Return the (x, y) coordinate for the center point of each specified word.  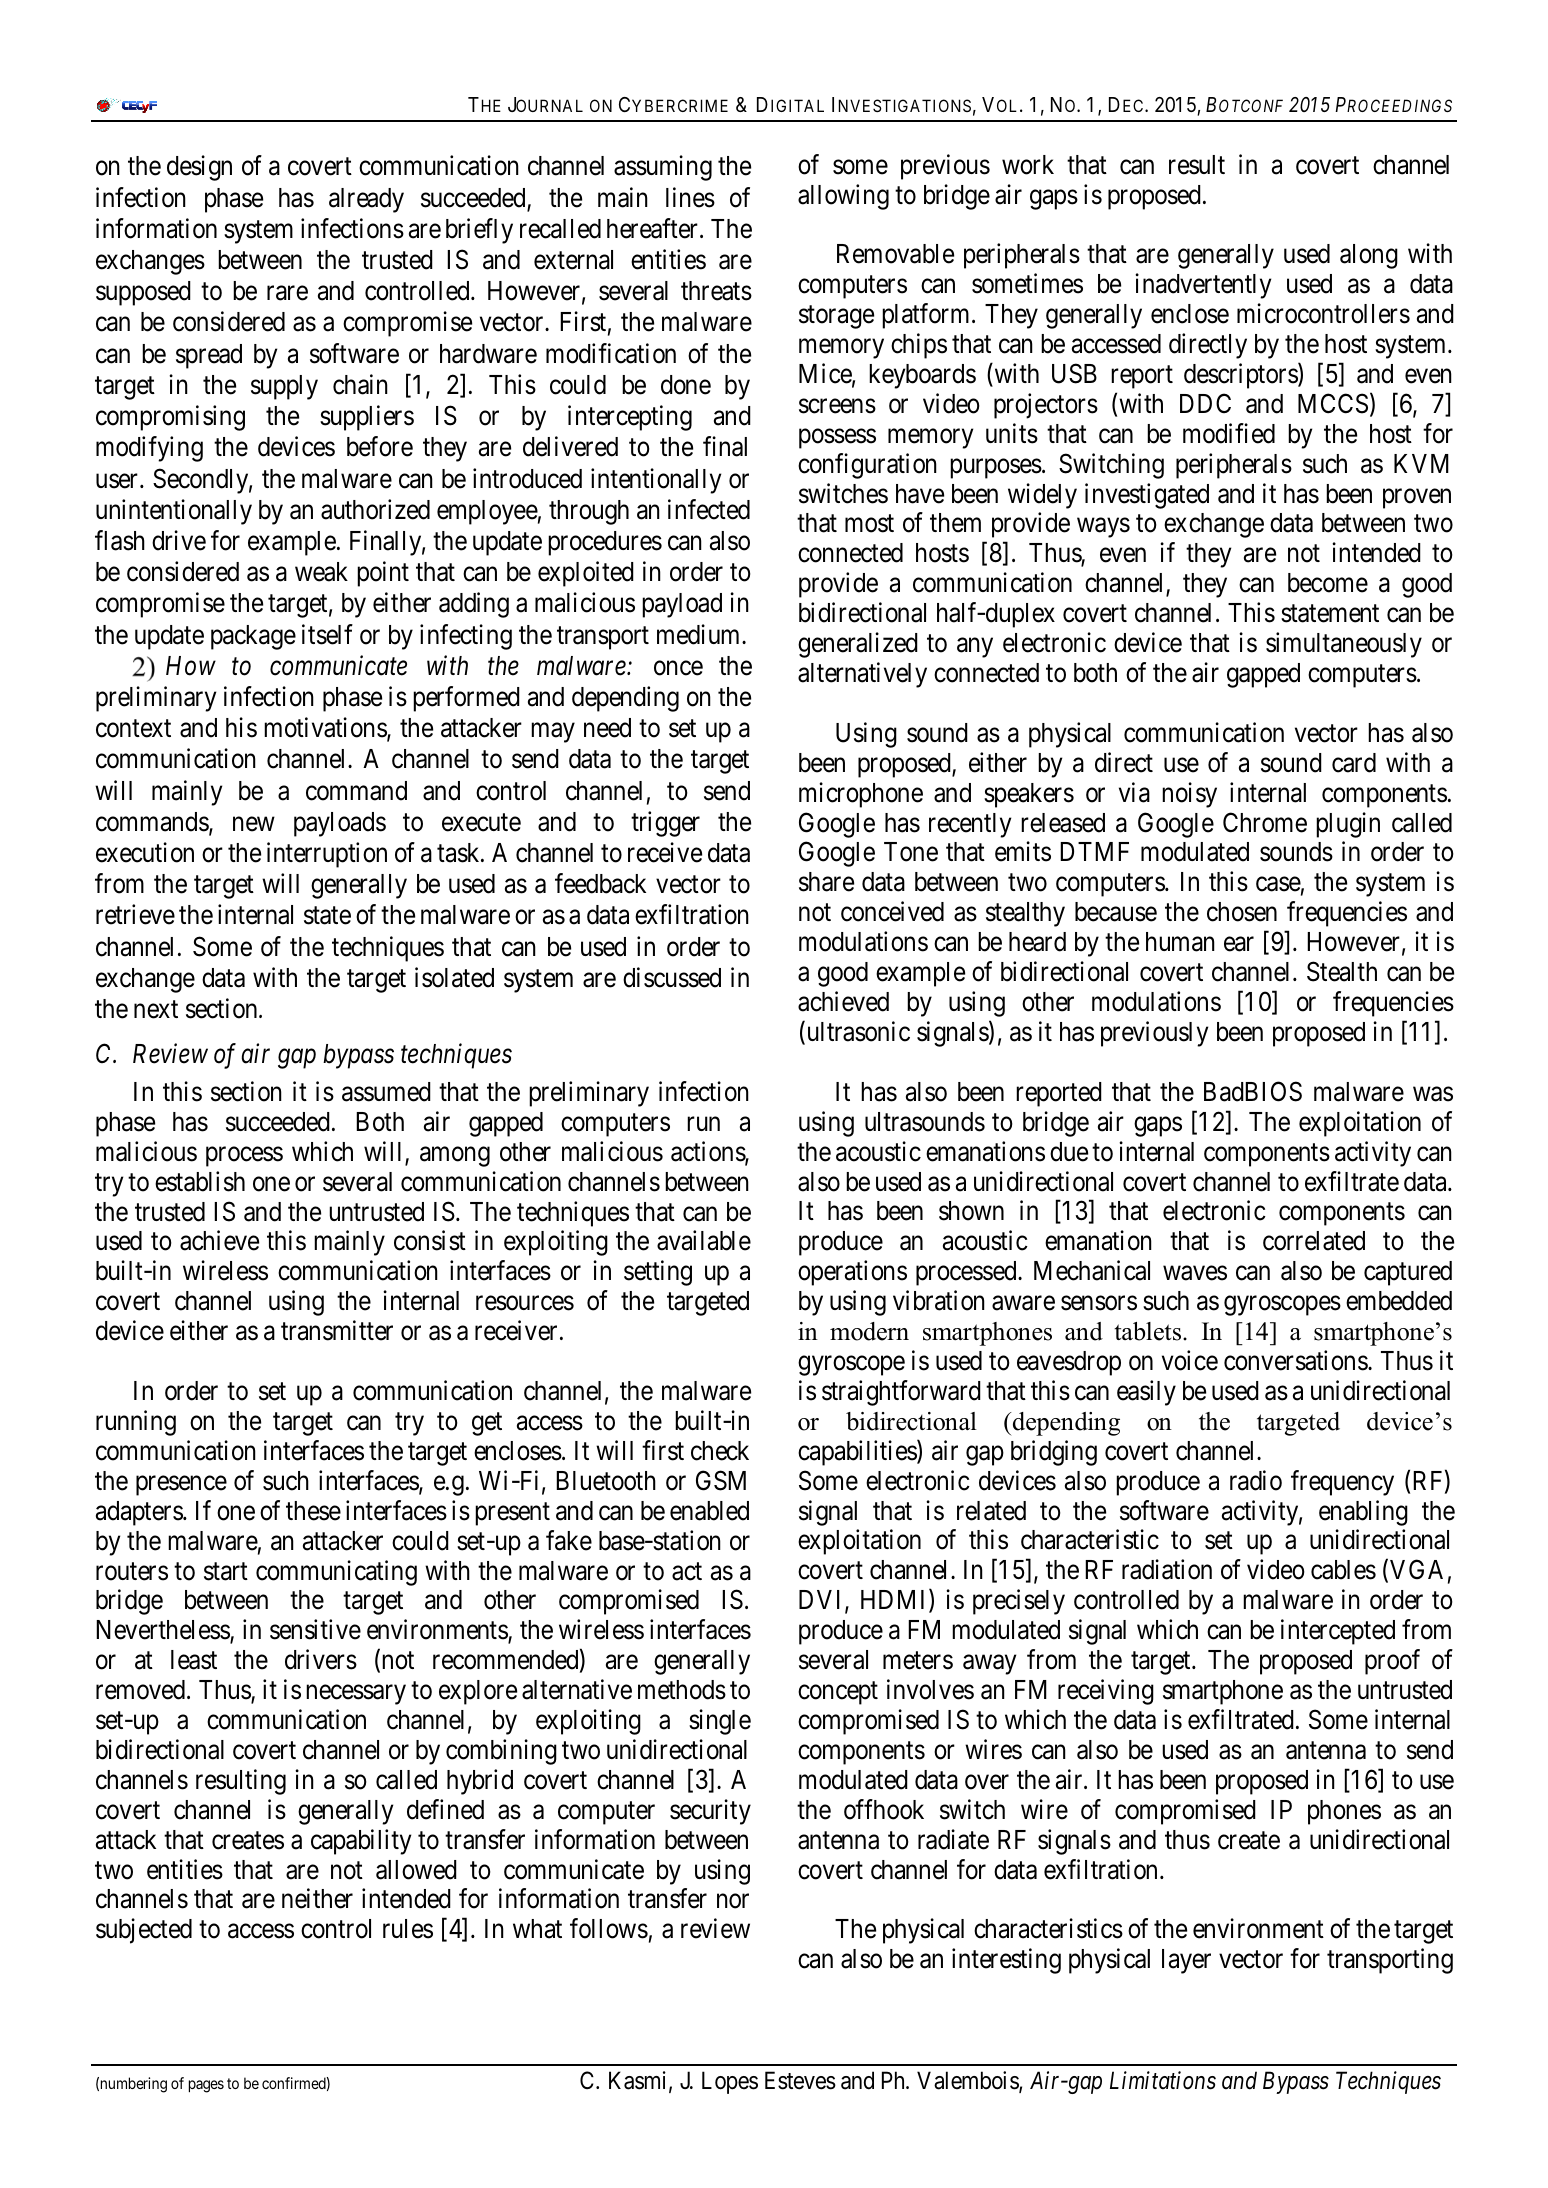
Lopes (730, 2082)
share (826, 882)
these (313, 1511)
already (366, 200)
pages (206, 2086)
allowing (843, 197)
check (720, 1451)
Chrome (1265, 822)
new (254, 824)
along (1369, 256)
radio (1256, 1480)
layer (1186, 1961)
